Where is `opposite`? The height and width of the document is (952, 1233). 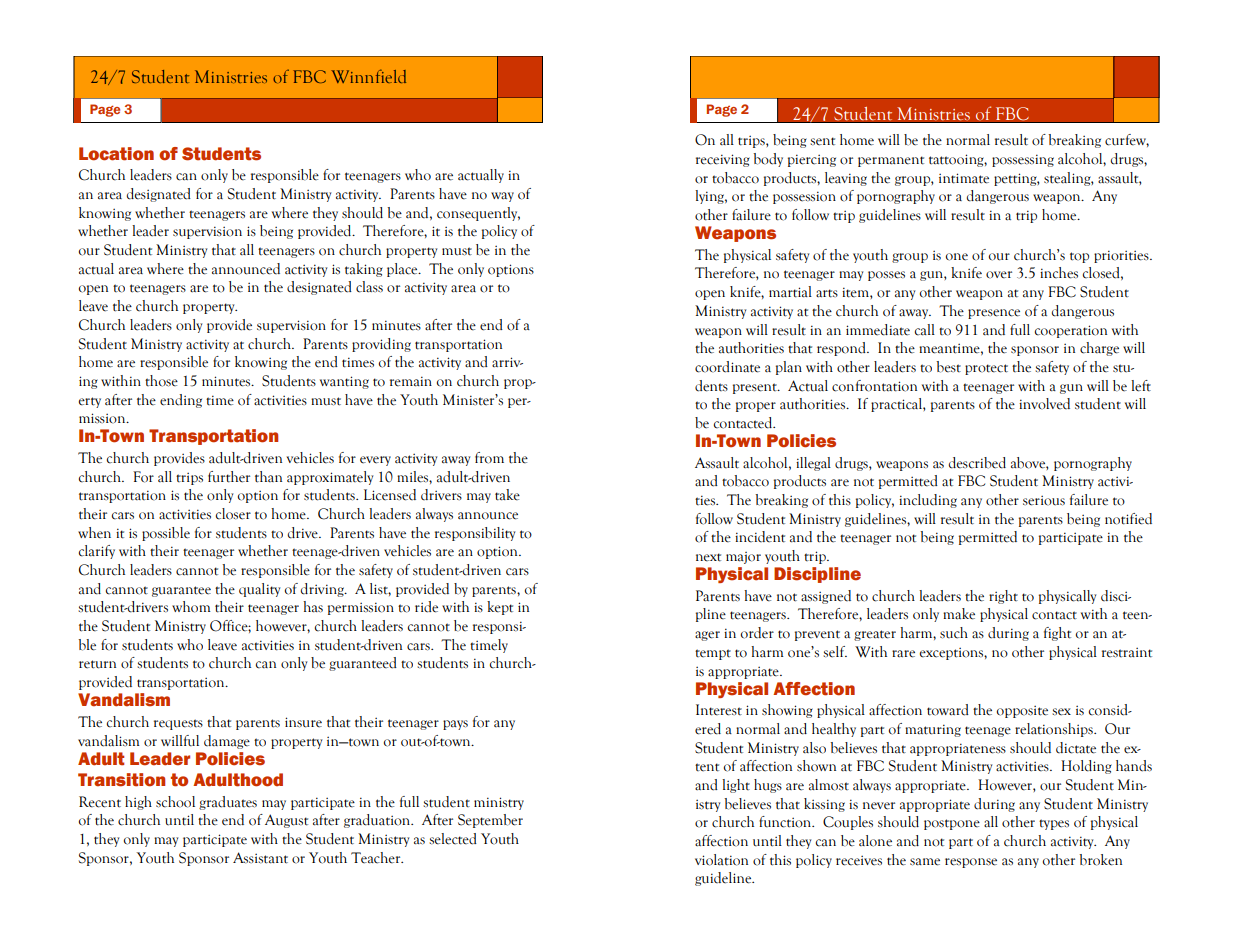
opposite is located at coordinates (1022, 711).
